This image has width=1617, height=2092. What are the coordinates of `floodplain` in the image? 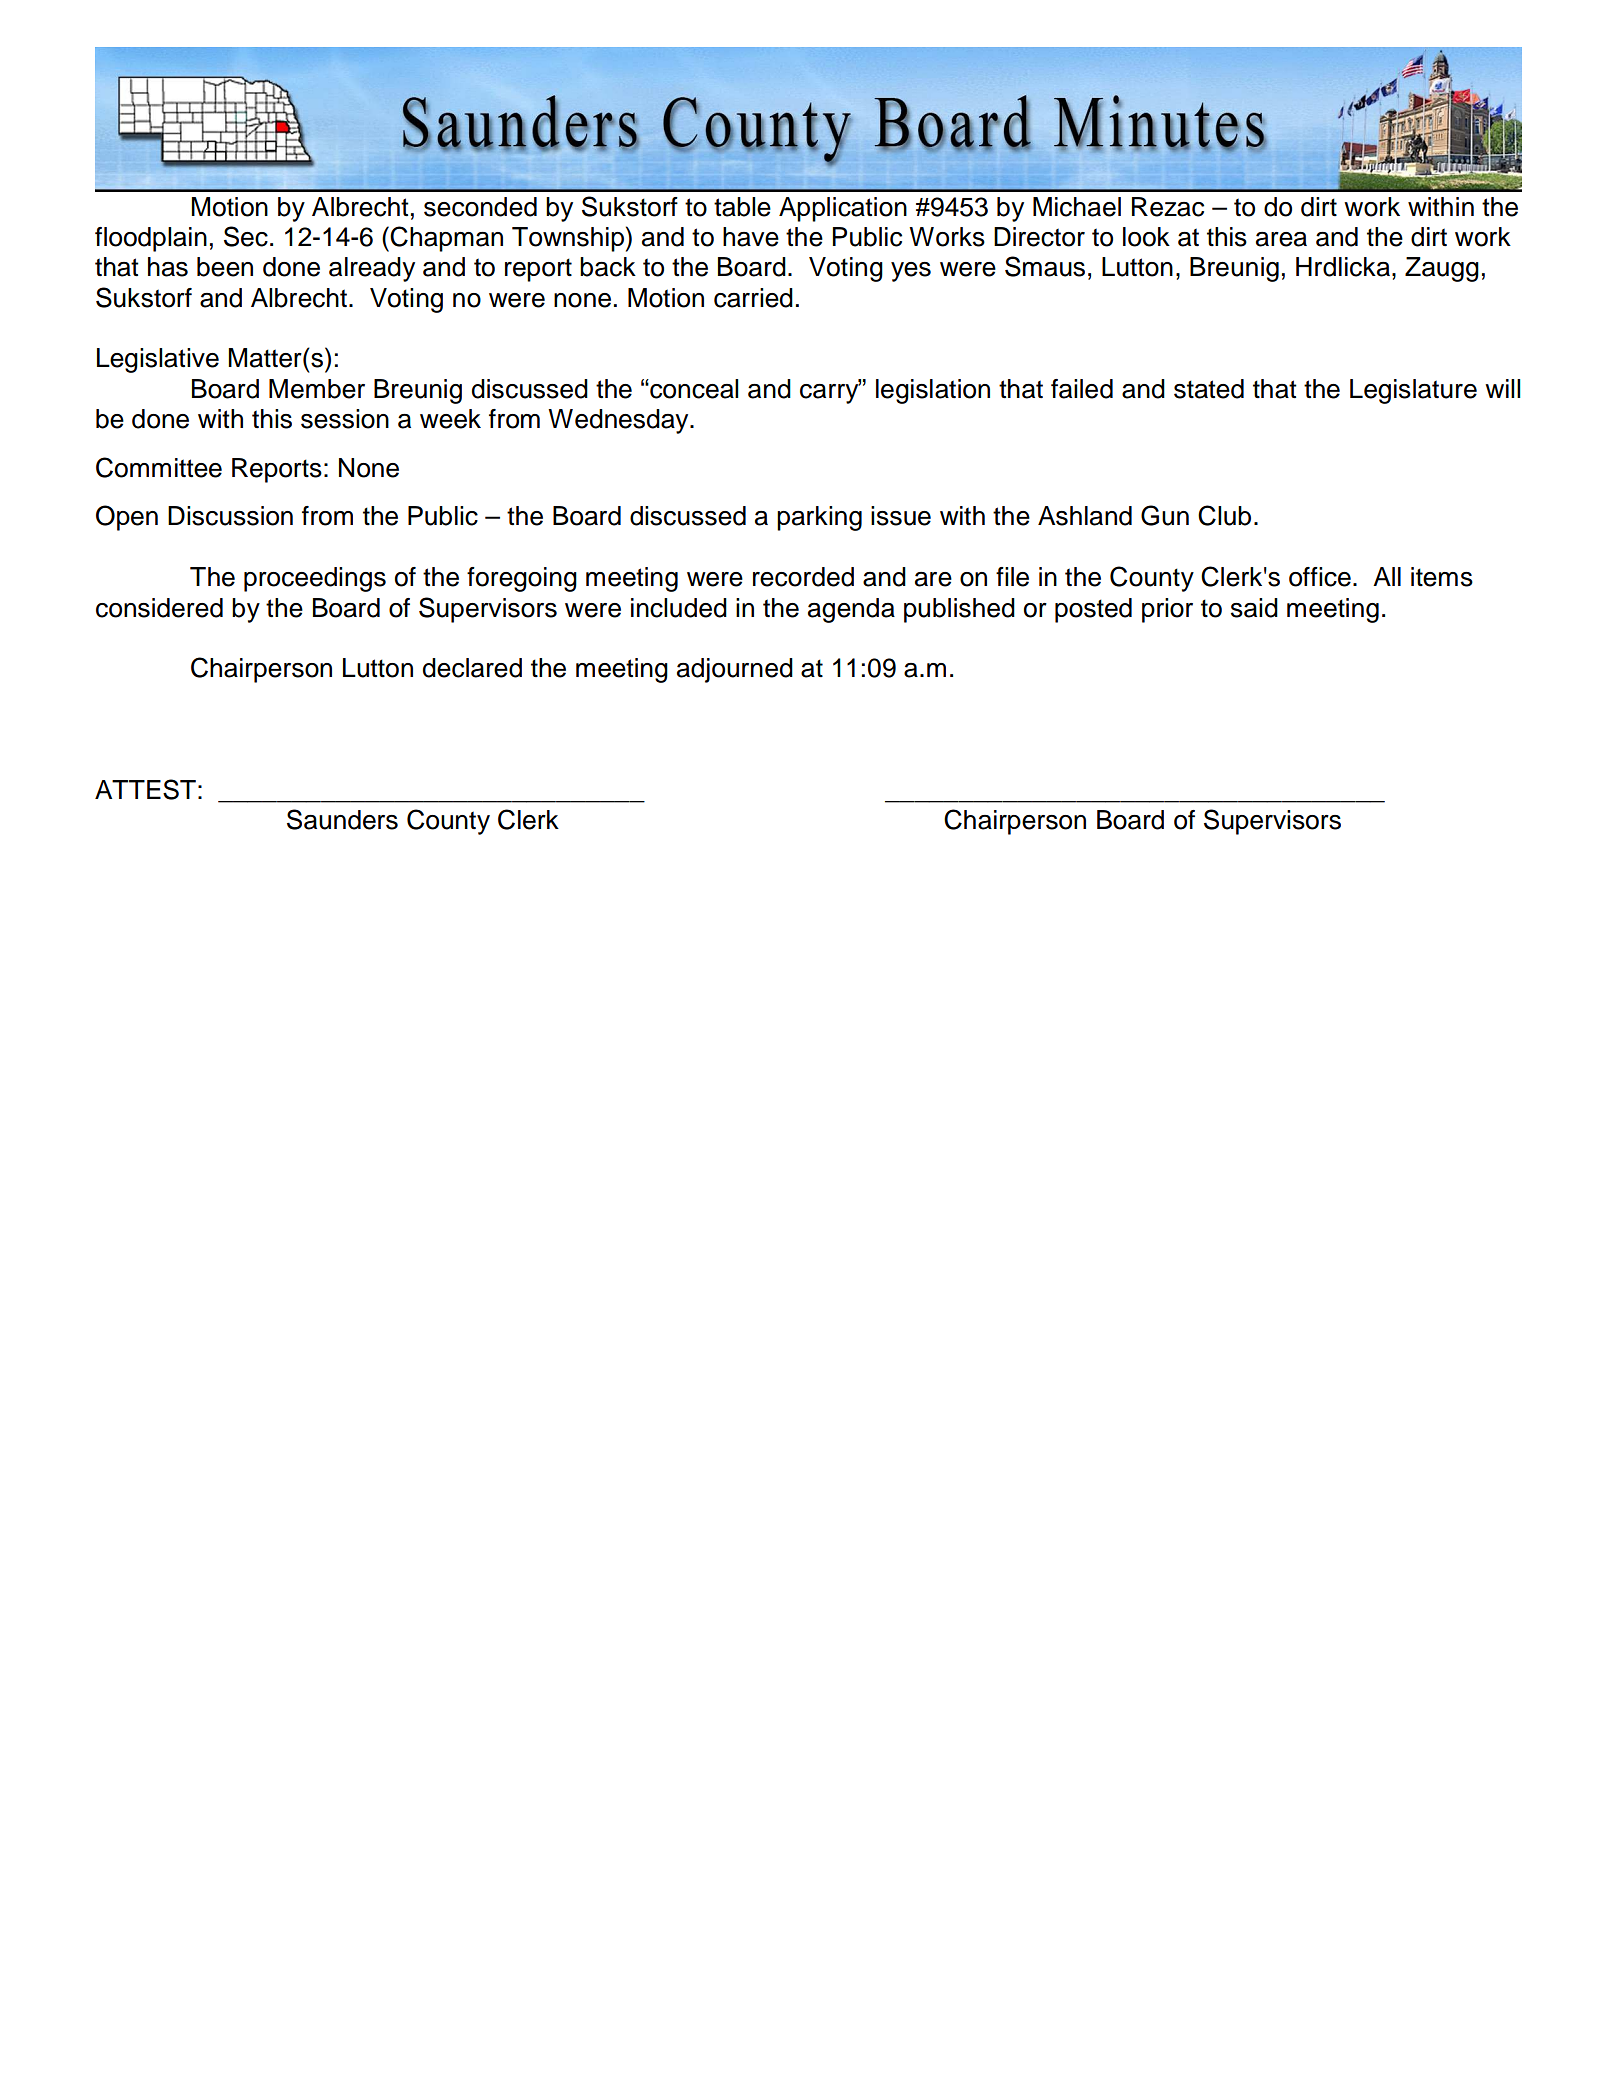 It's located at (151, 239).
